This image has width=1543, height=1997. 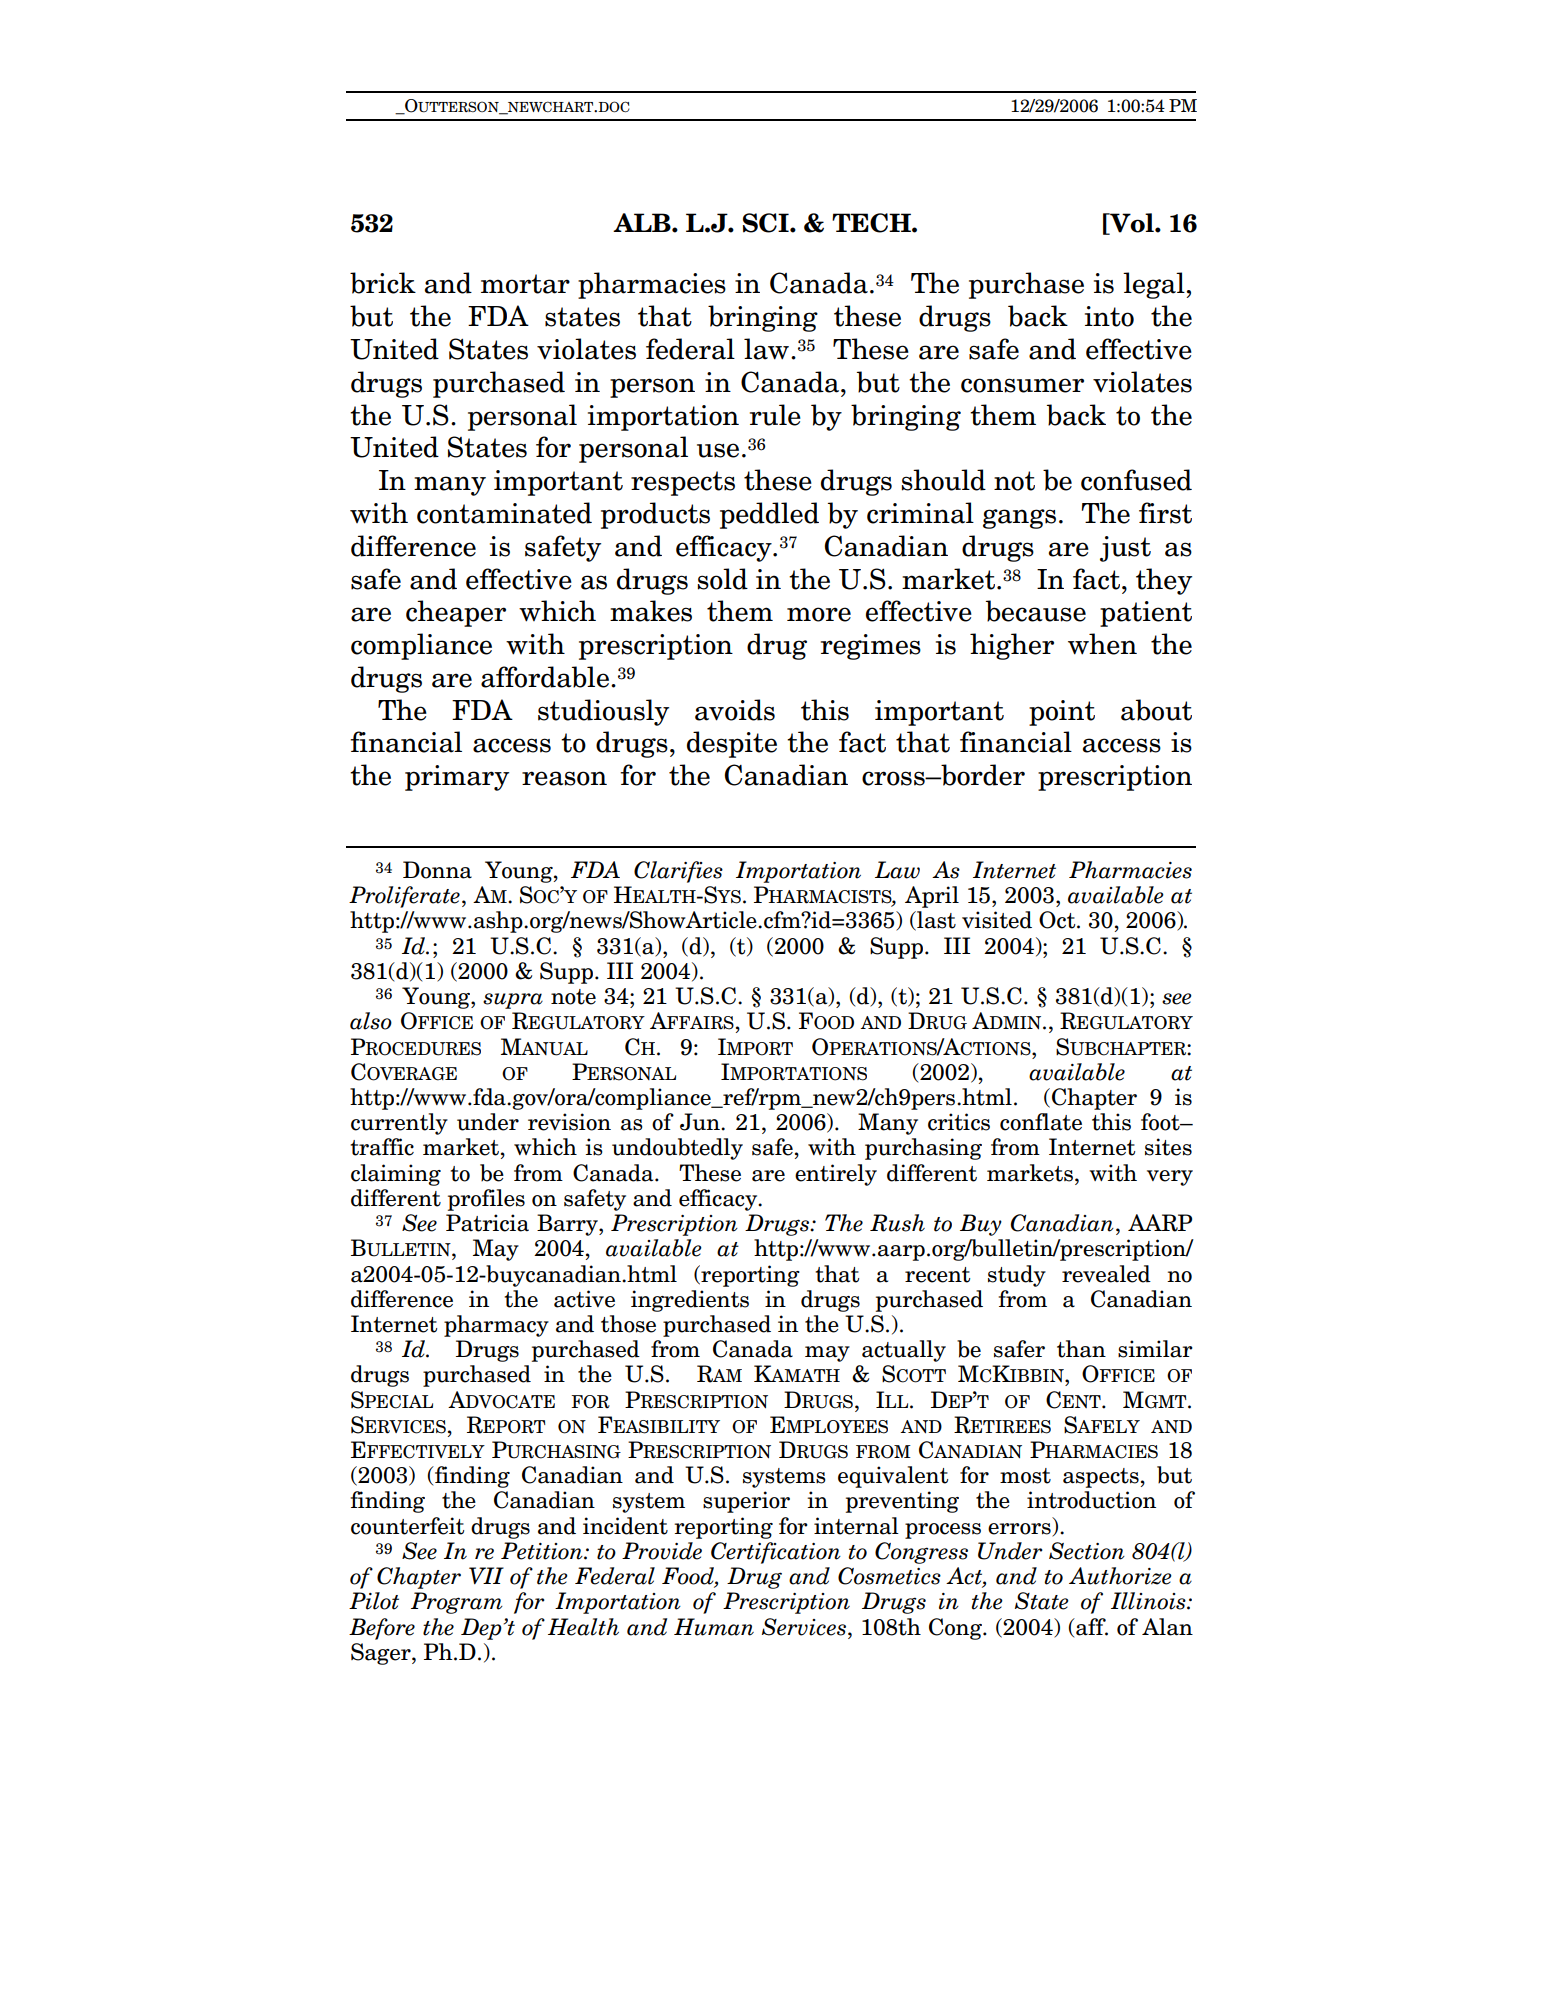 What do you see at coordinates (1058, 920) in the image?
I see `Oct` at bounding box center [1058, 920].
